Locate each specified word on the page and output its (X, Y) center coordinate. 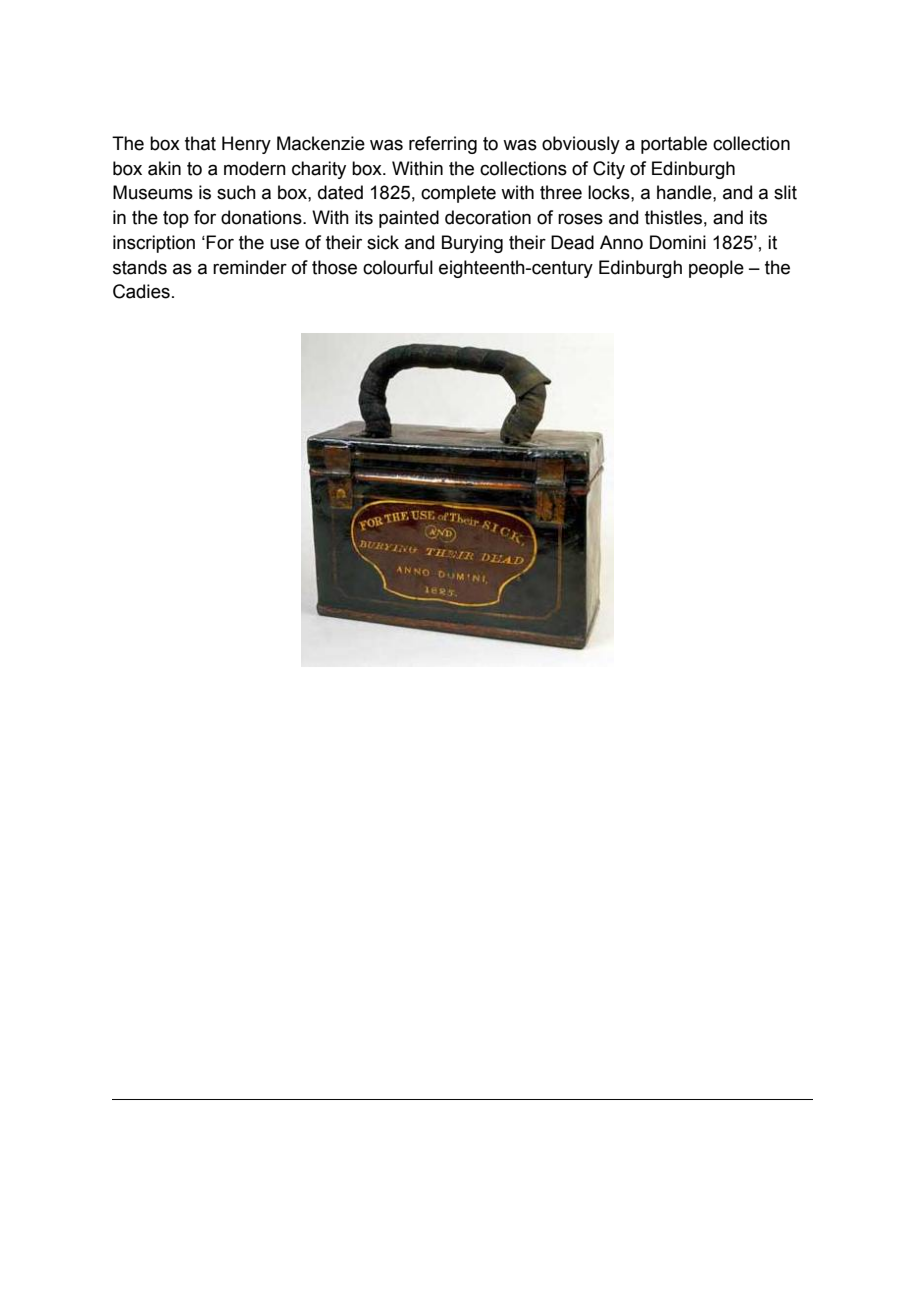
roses (580, 219)
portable (674, 145)
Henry (246, 145)
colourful (398, 267)
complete (458, 194)
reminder (250, 267)
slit (785, 192)
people (716, 269)
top (176, 219)
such (236, 192)
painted (409, 219)
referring (443, 145)
